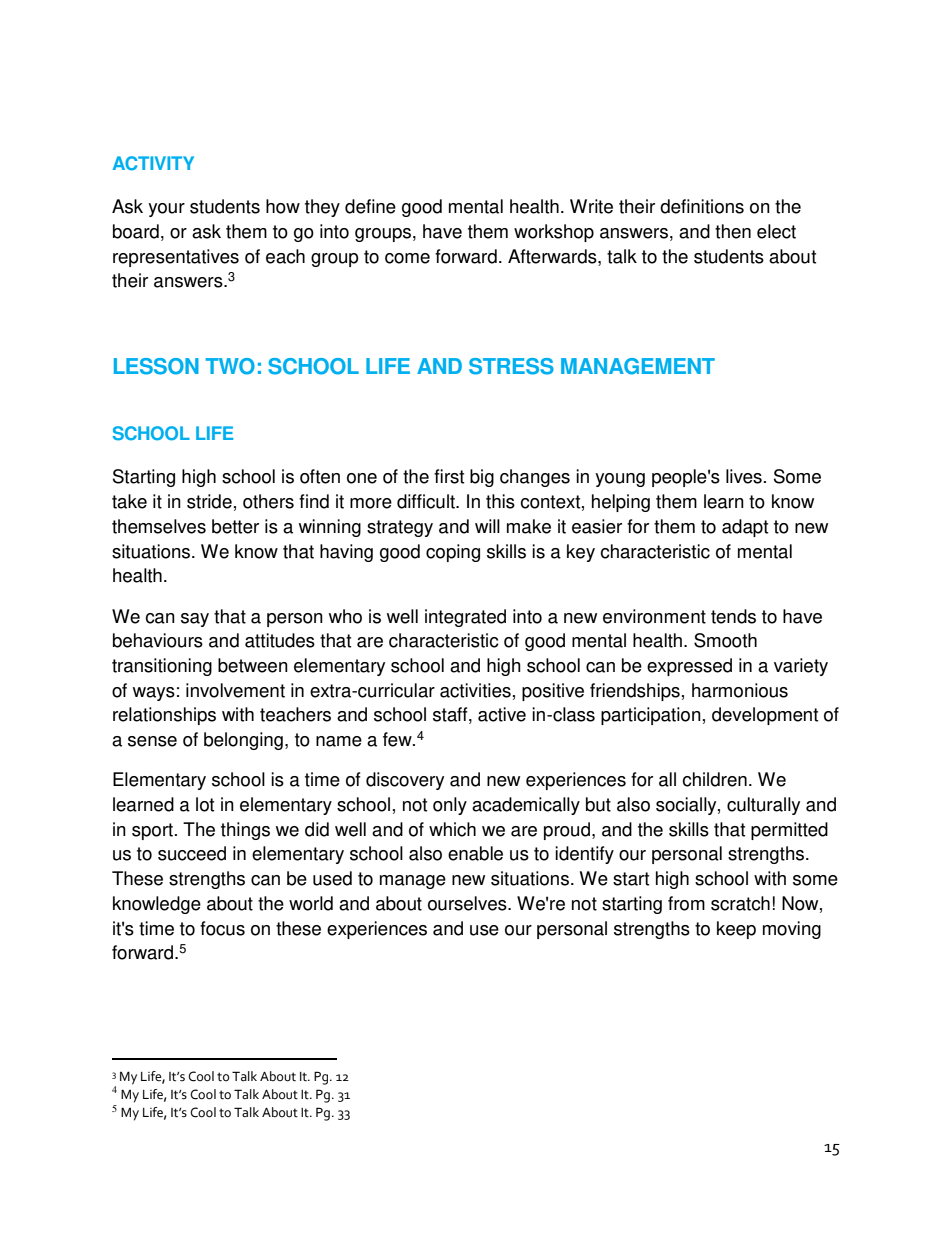  Describe the element at coordinates (253, 665) in the screenshot. I see `between` at that location.
